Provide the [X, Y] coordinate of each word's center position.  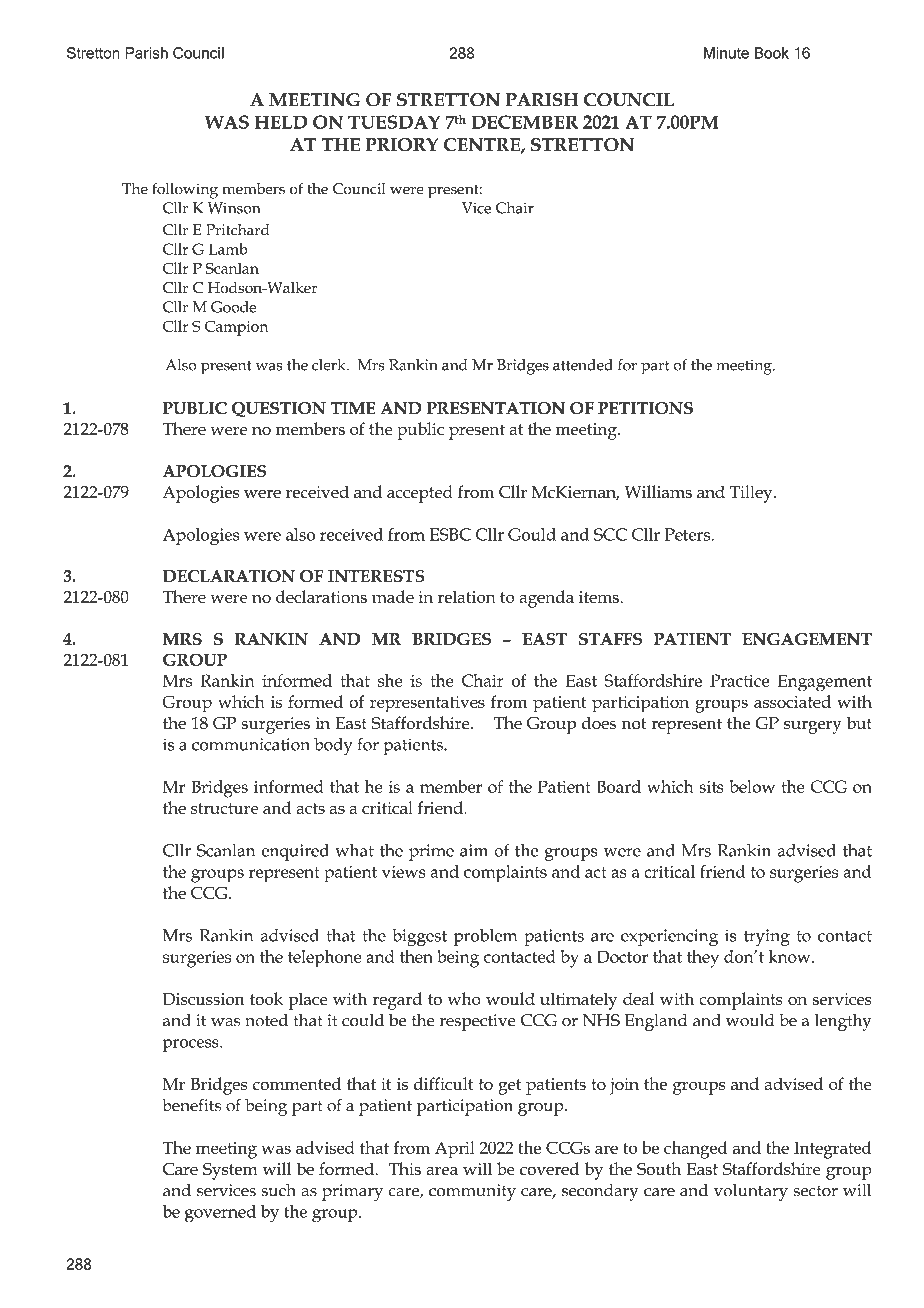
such [278, 1190]
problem [485, 937]
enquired [295, 852]
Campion [236, 328]
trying [767, 938]
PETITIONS [645, 408]
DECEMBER [524, 122]
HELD [281, 122]
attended [583, 365]
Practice [739, 680]
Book [772, 53]
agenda [546, 599]
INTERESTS [376, 576]
